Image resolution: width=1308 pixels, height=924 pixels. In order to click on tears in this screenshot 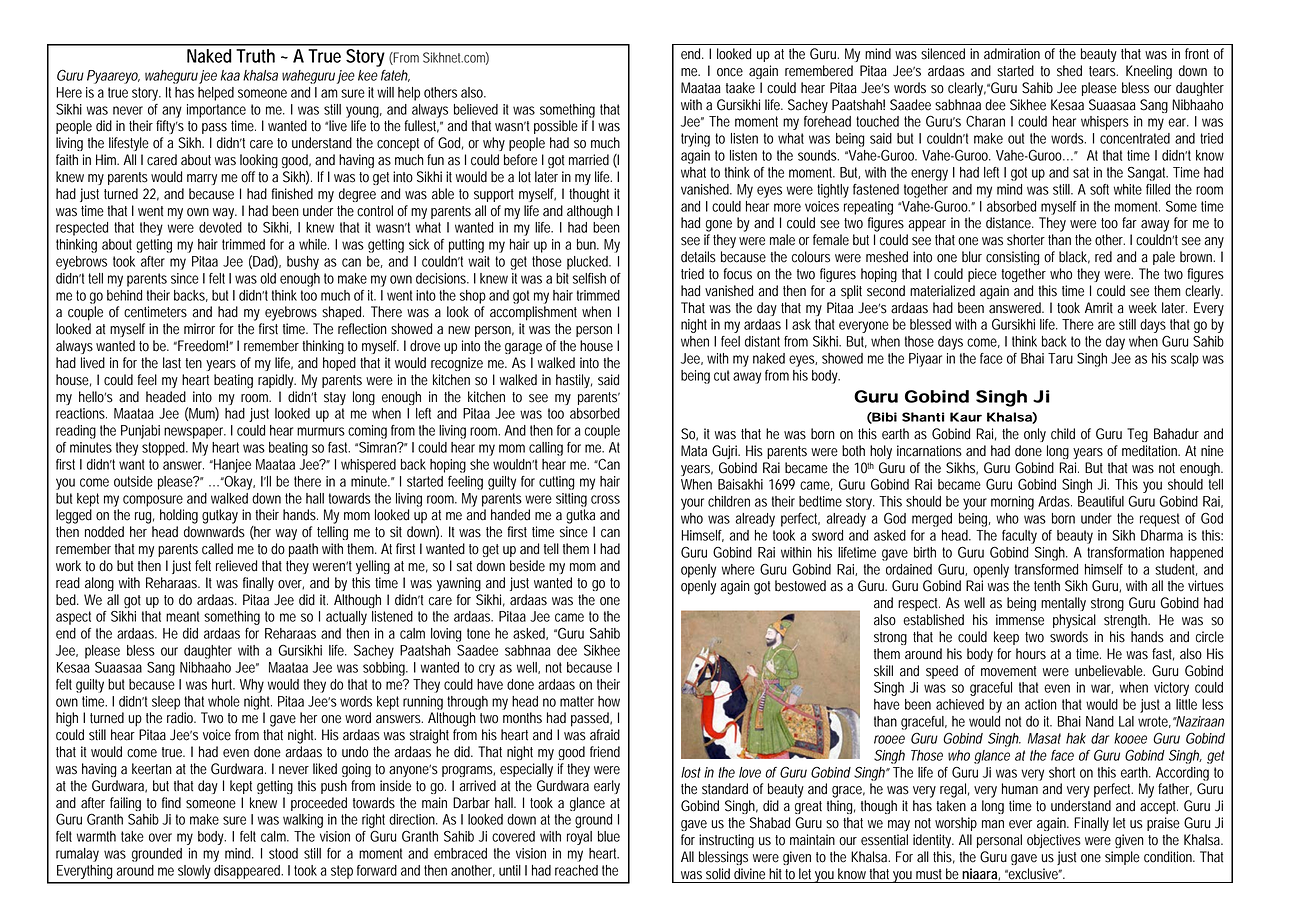, I will do `click(1103, 71)`.
